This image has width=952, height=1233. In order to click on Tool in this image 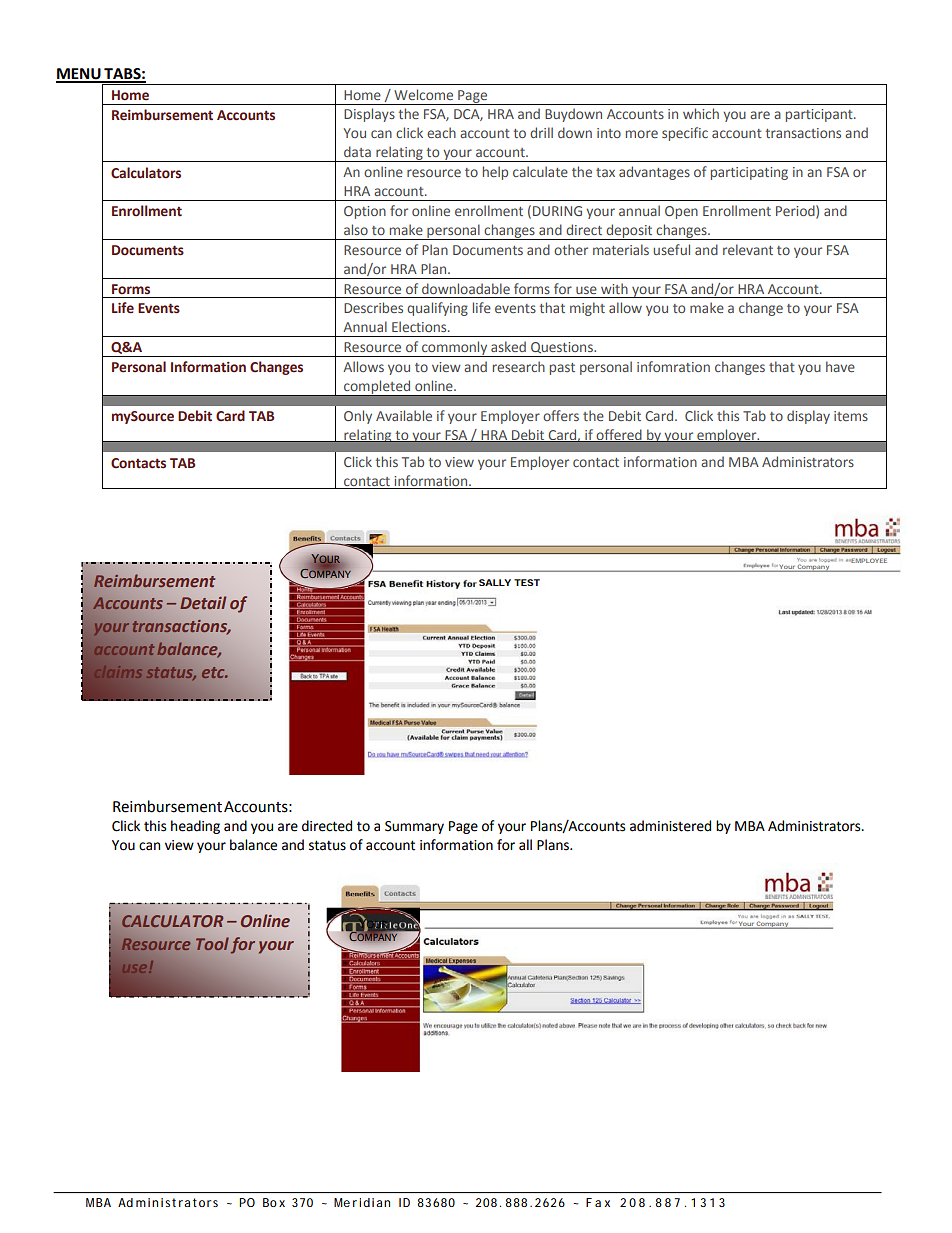, I will do `click(212, 943)`.
